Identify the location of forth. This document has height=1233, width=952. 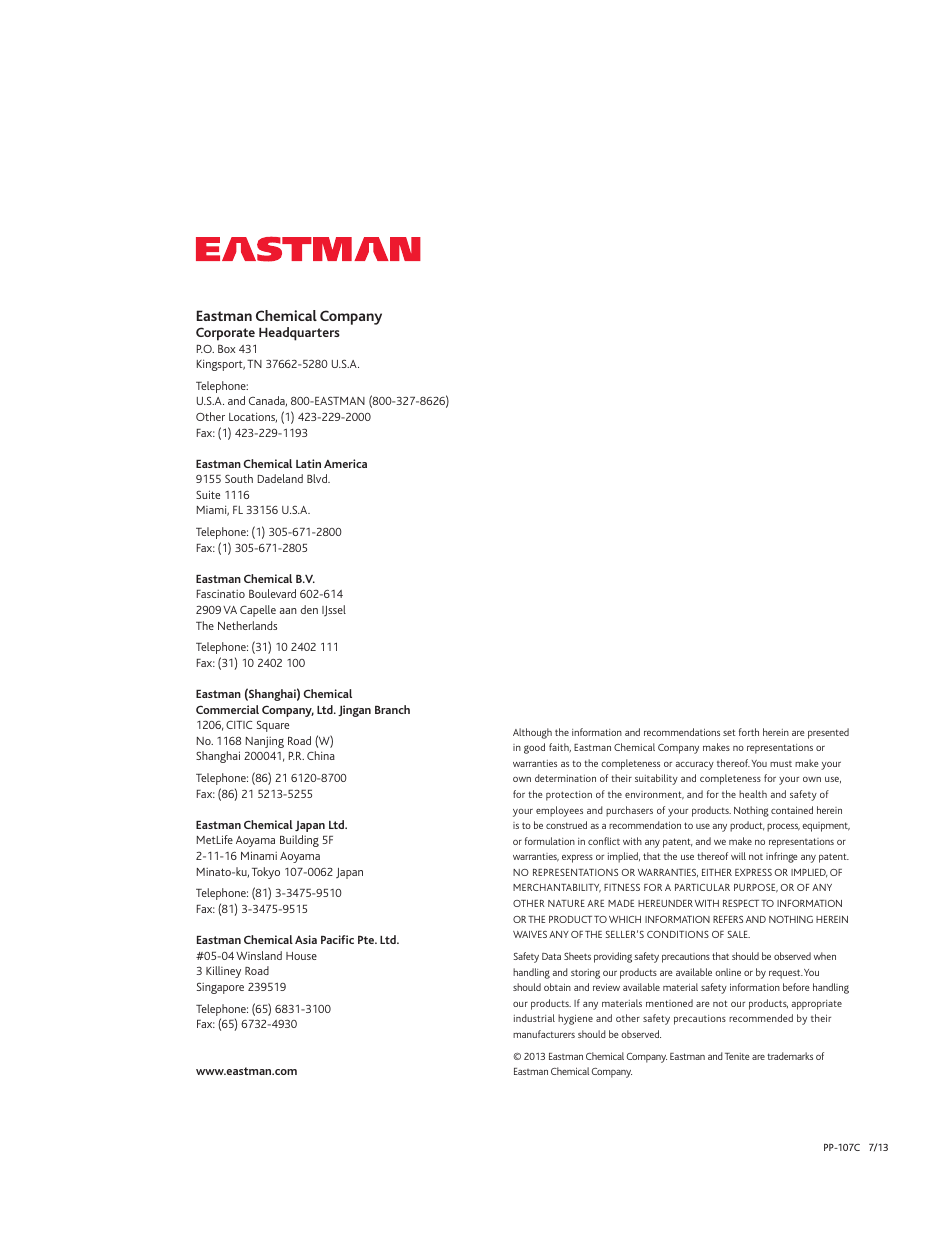
(749, 732).
